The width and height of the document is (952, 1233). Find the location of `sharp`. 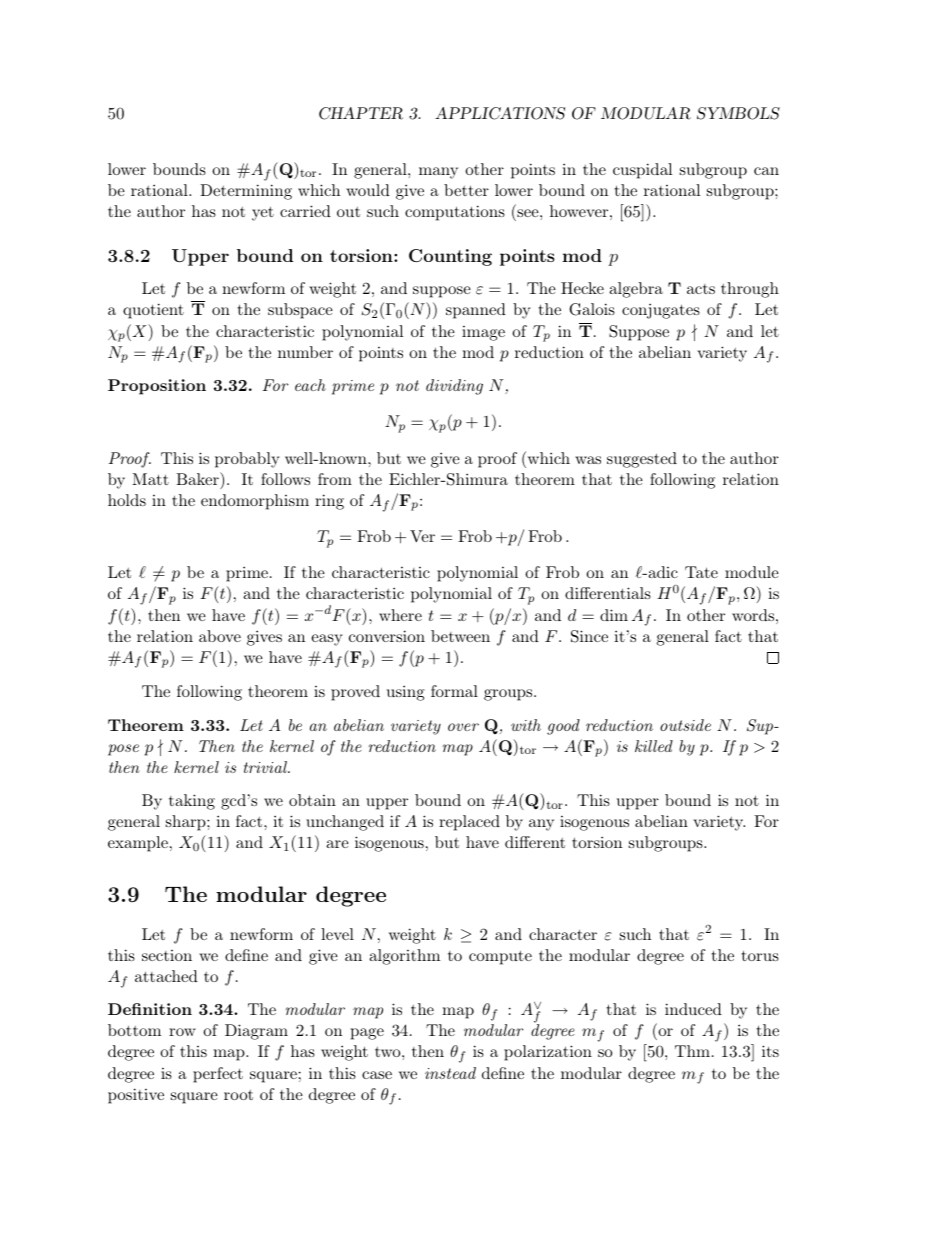

sharp is located at coordinates (187, 823).
